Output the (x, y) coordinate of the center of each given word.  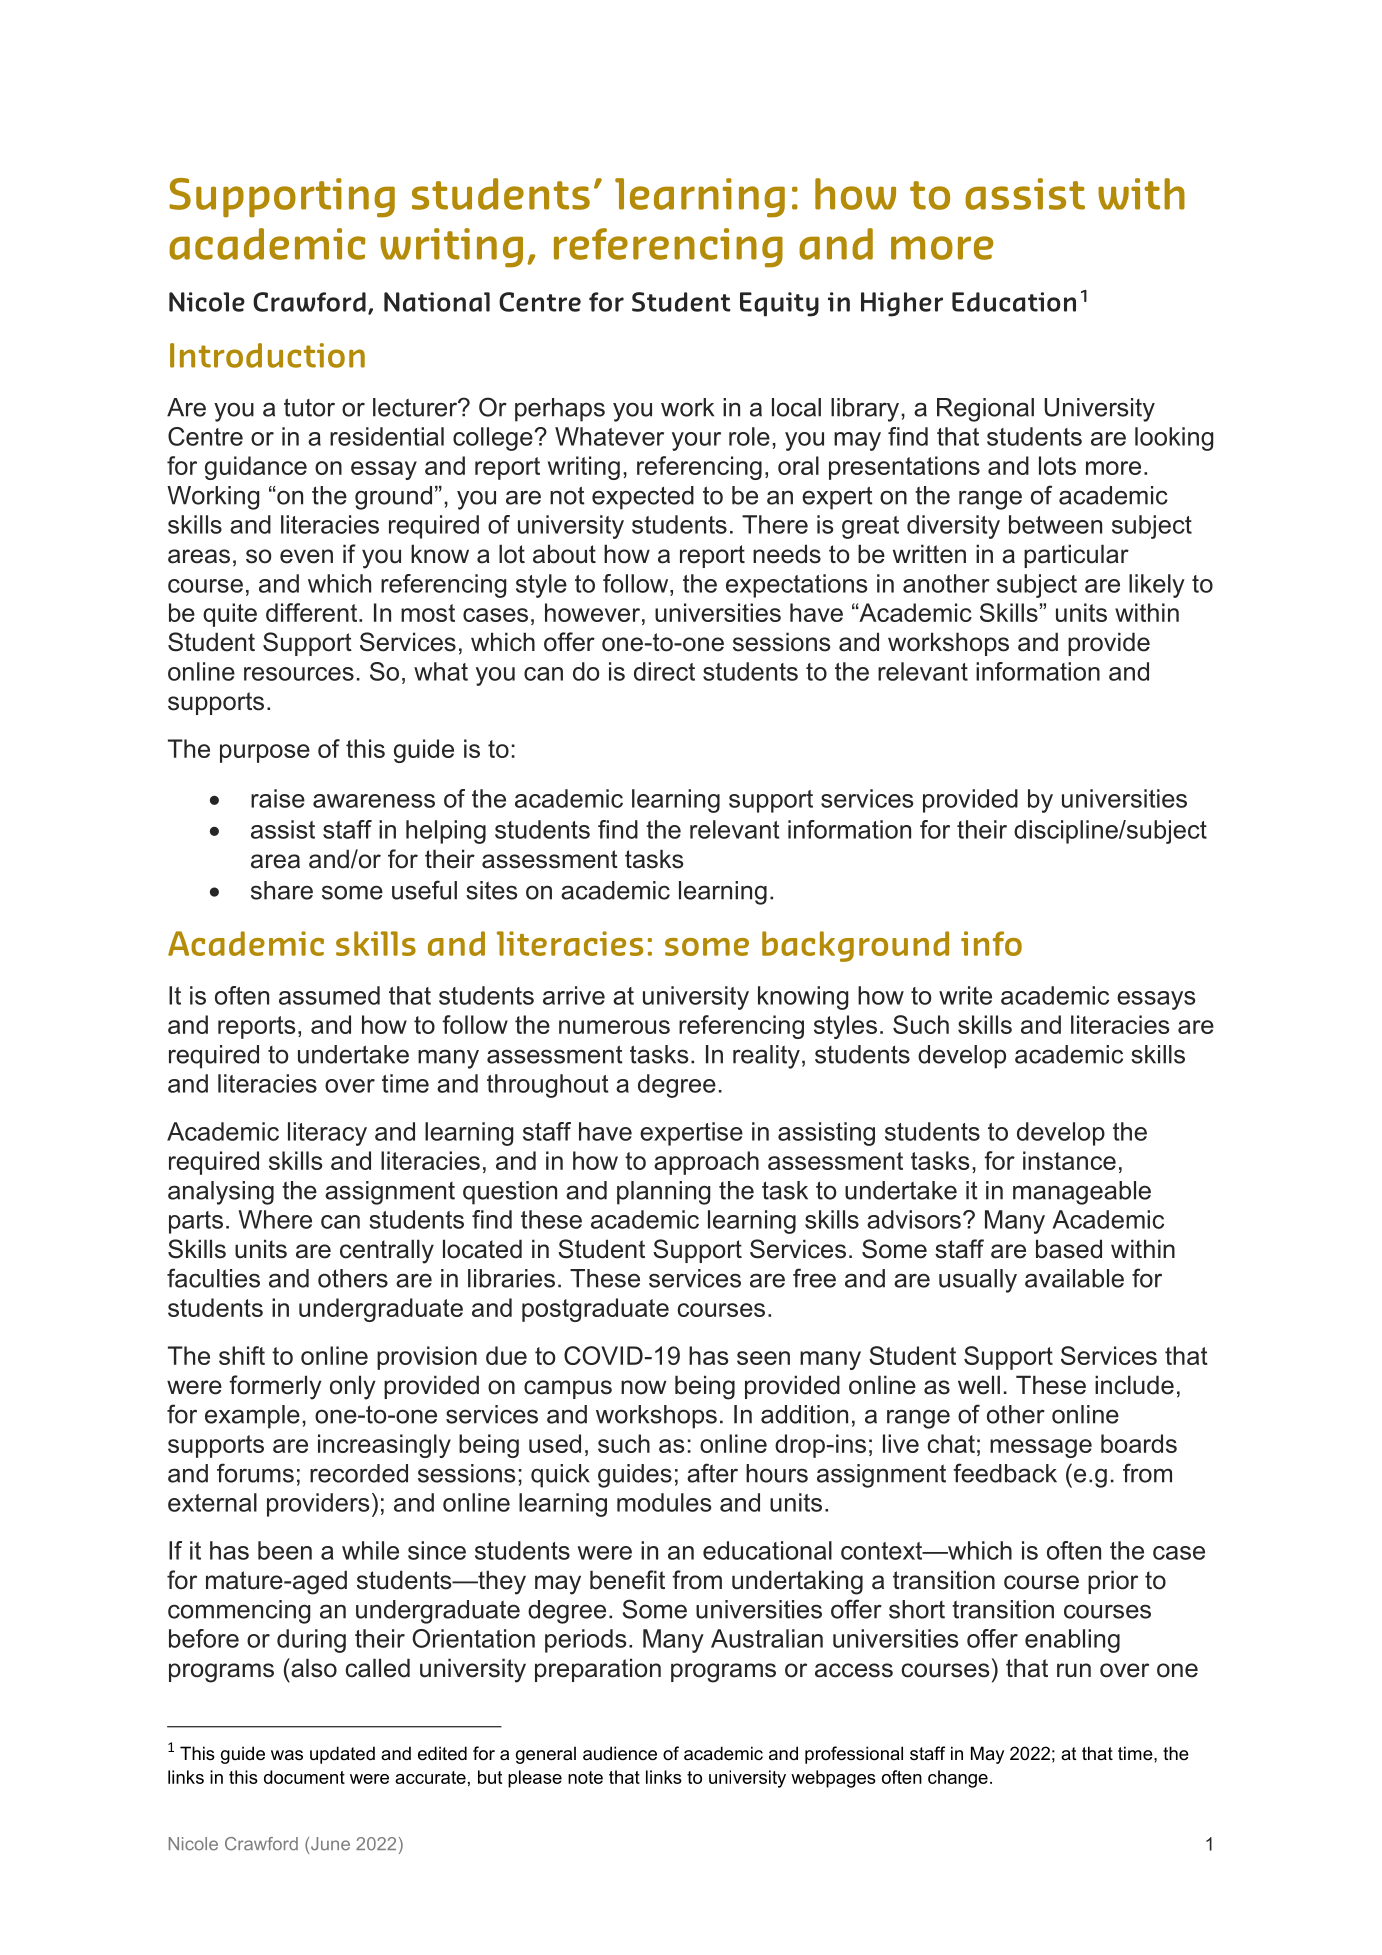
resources (299, 674)
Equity (779, 304)
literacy (327, 1134)
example (252, 1417)
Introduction (267, 355)
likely (1157, 586)
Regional (985, 410)
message (1041, 1448)
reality (766, 1057)
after (712, 1473)
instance (1069, 1160)
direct (664, 671)
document (304, 1777)
